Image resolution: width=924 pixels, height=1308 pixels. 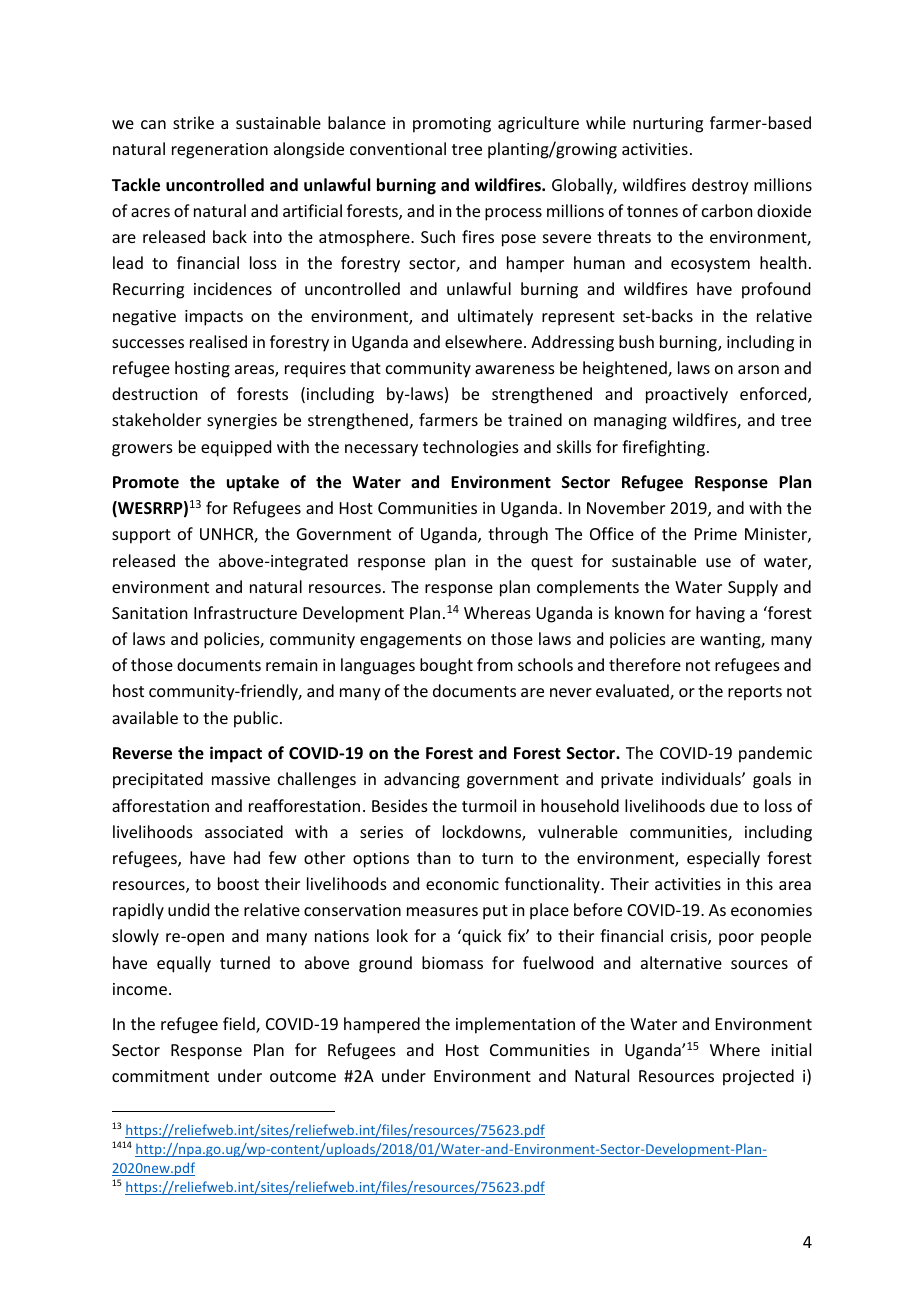 What do you see at coordinates (240, 1025) in the screenshot?
I see `field` at bounding box center [240, 1025].
